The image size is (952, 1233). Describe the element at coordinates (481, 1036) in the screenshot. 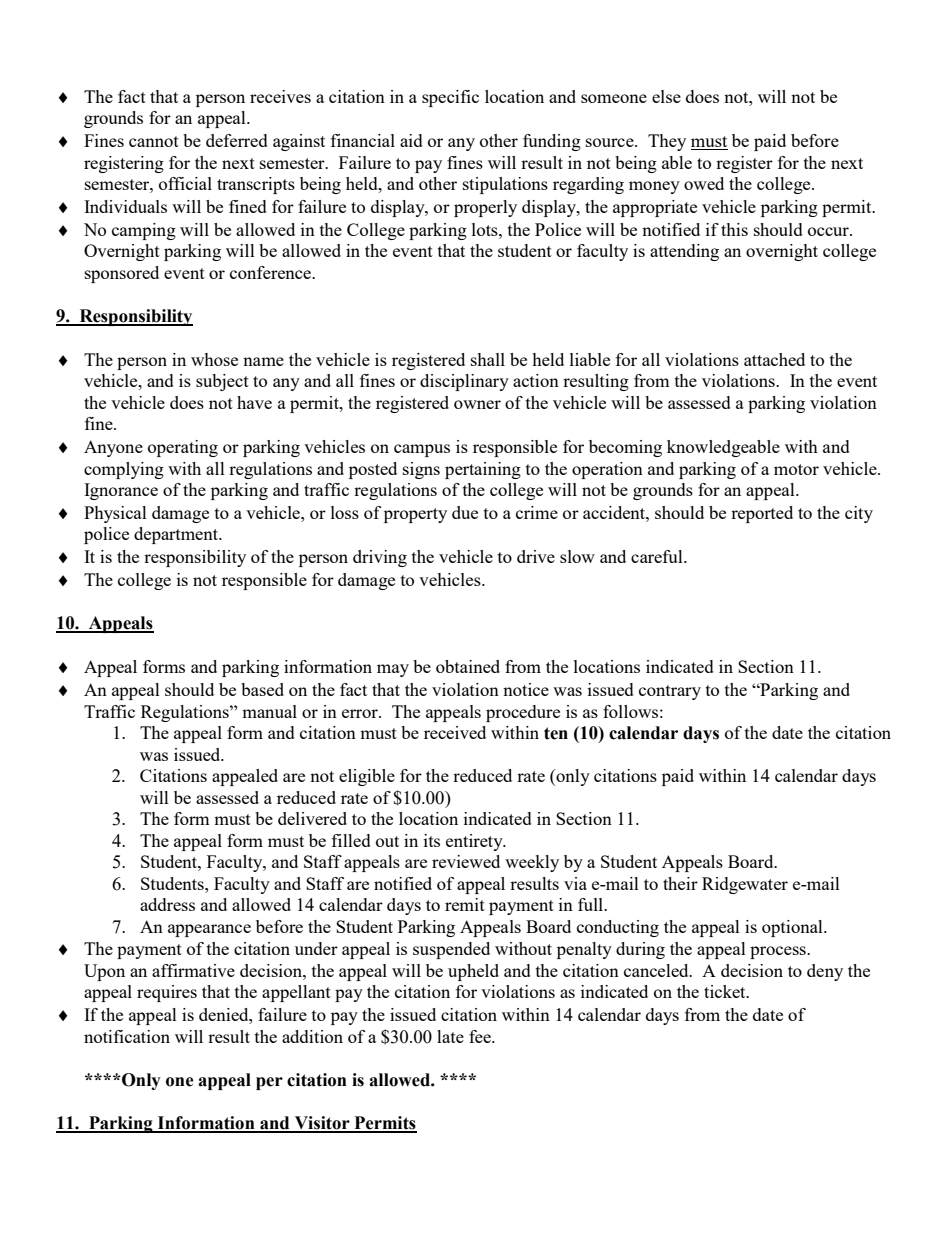

I see `fee` at that location.
